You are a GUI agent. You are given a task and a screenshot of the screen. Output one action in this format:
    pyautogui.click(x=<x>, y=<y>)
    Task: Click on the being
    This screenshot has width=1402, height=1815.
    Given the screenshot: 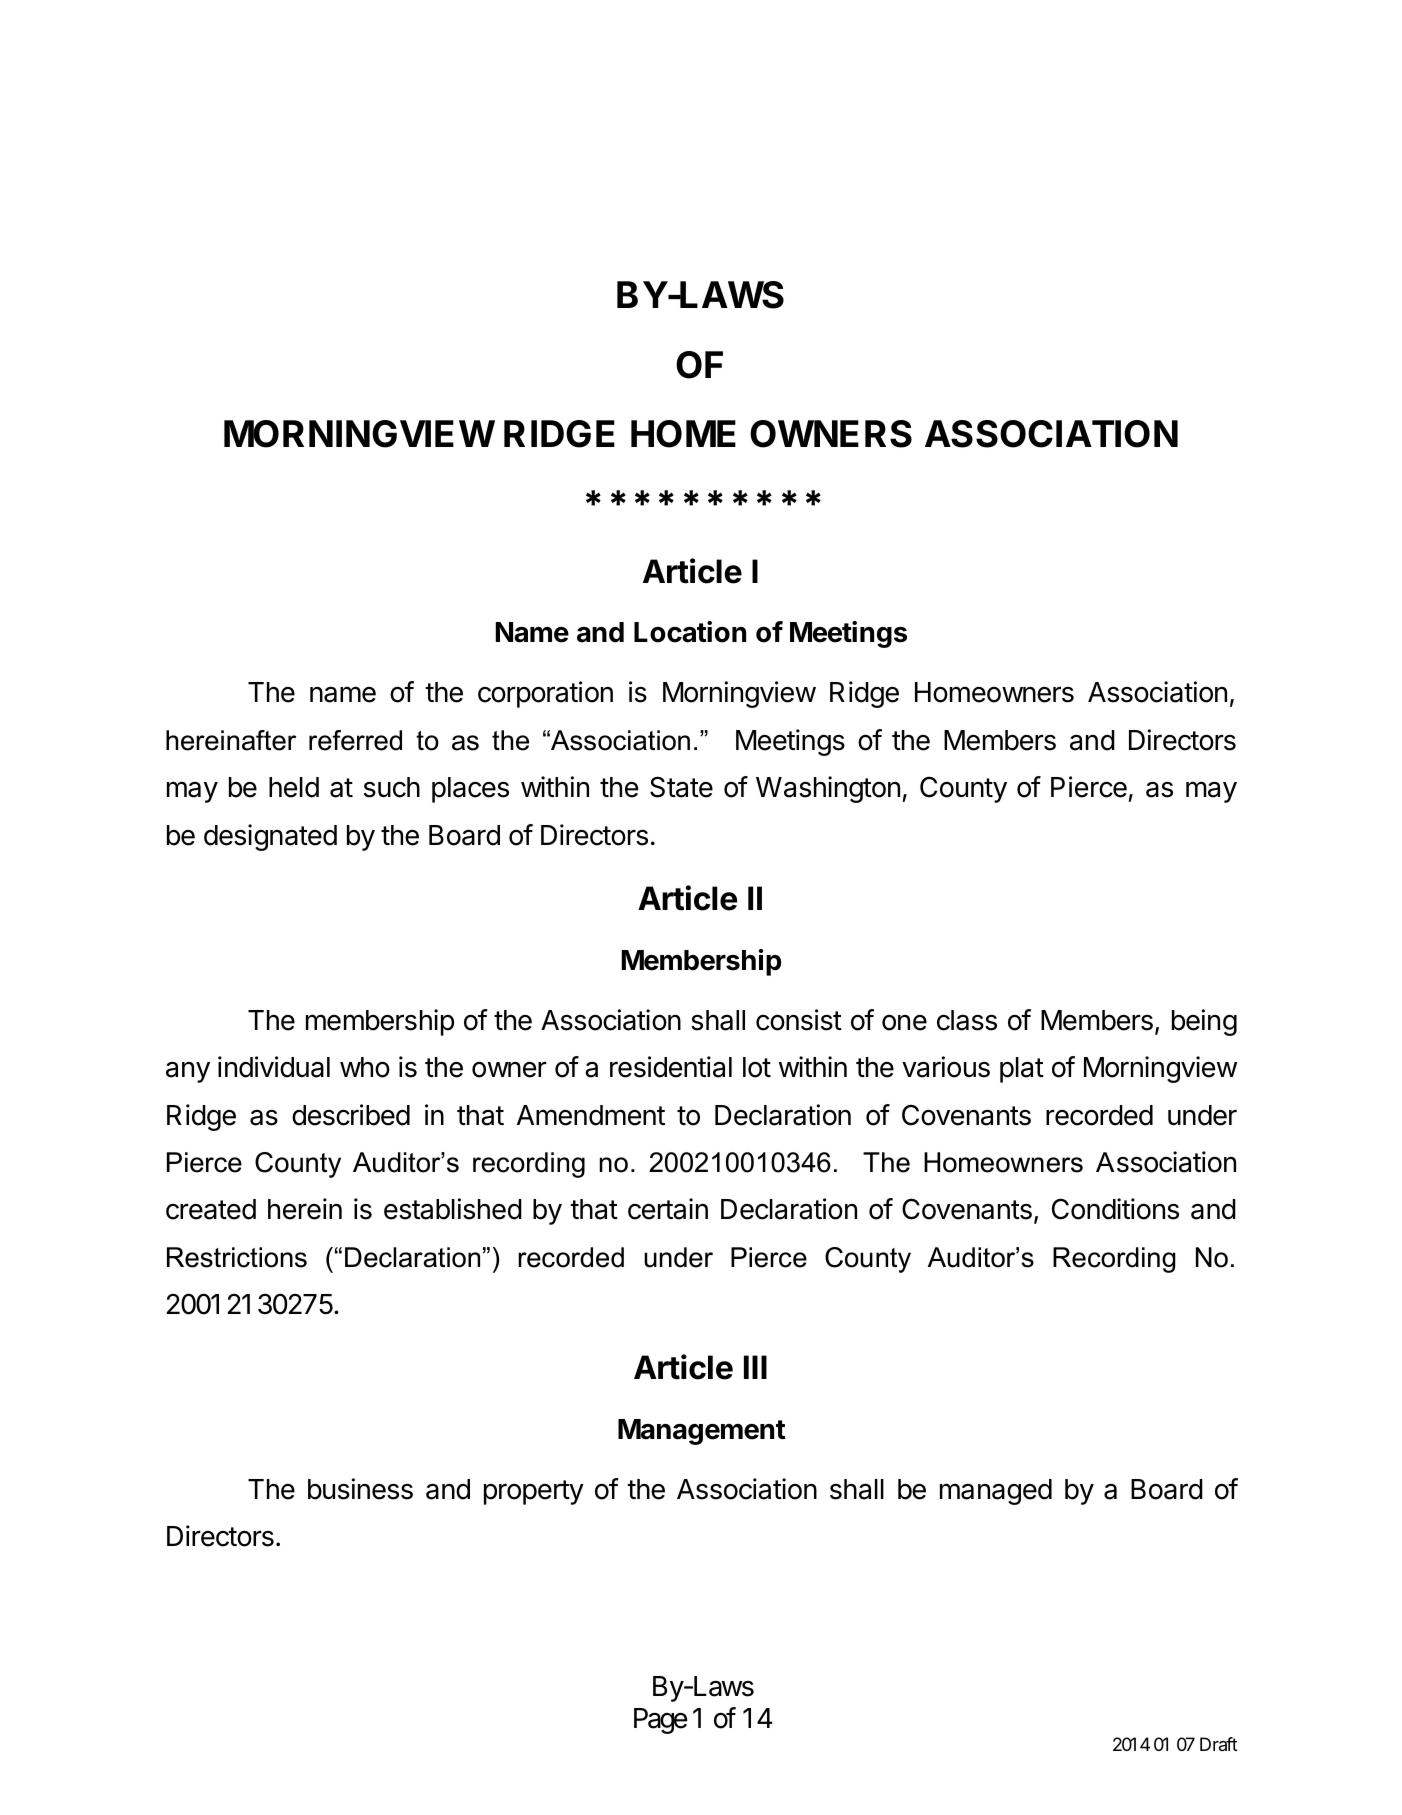 What is the action you would take?
    pyautogui.click(x=1204, y=1022)
